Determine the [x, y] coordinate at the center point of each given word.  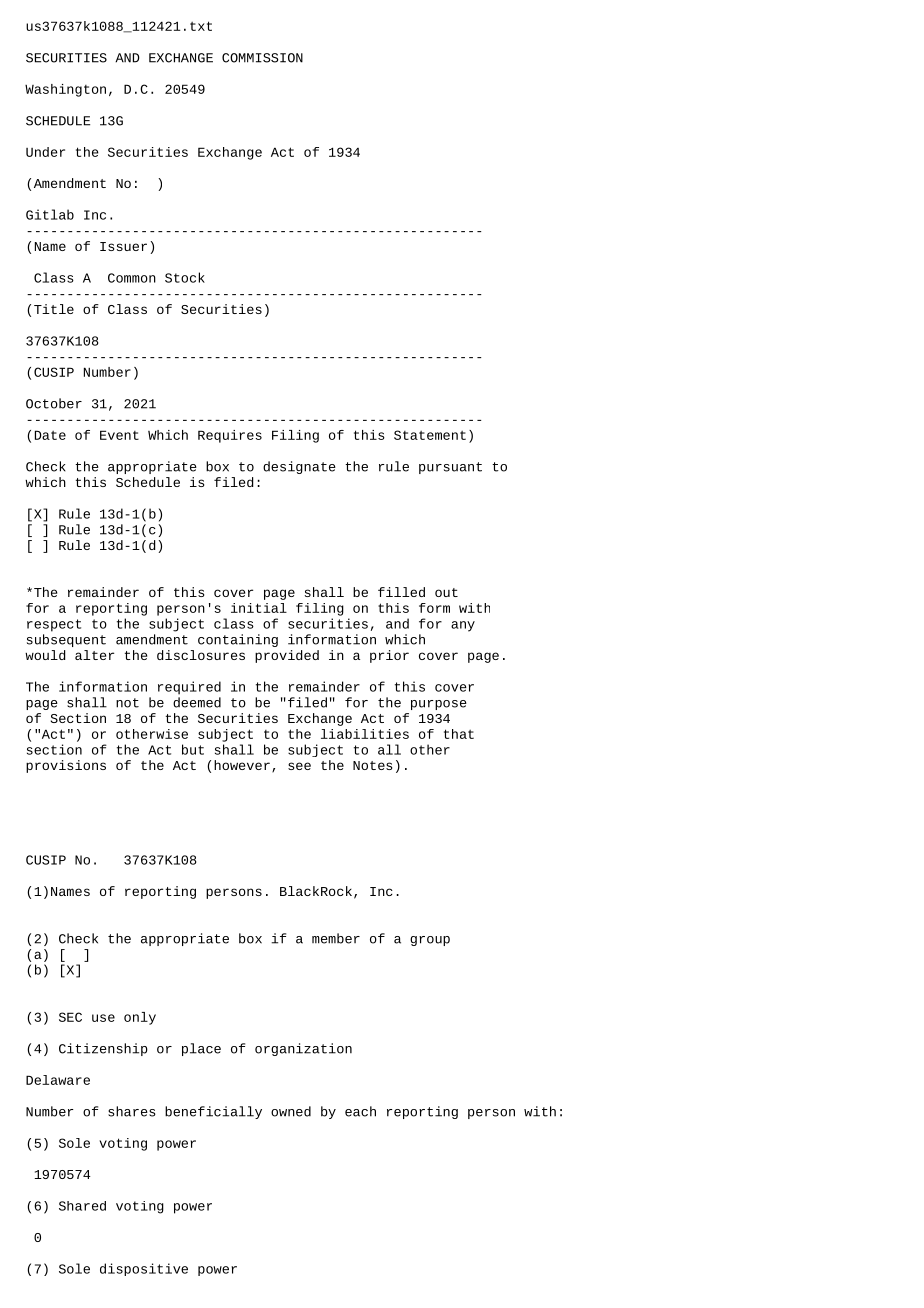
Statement [430, 435]
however [242, 765]
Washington [65, 90]
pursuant [450, 468]
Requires [230, 436]
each [360, 1111]
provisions [66, 766]
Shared [82, 1206]
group [430, 941]
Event [119, 435]
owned [291, 1111]
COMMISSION [262, 58]
